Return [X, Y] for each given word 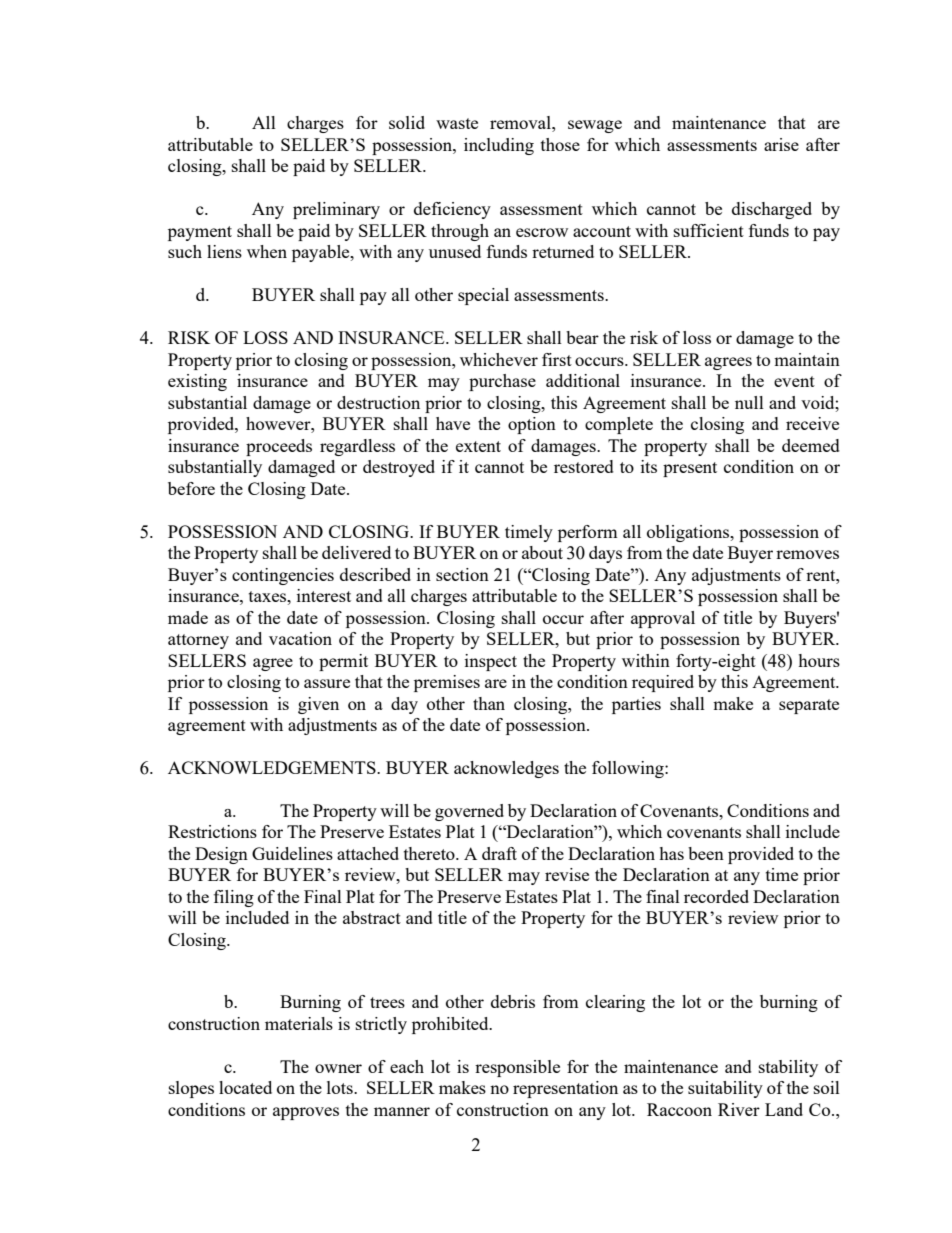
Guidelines [292, 853]
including [499, 146]
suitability [725, 1089]
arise [781, 144]
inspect [491, 662]
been [706, 853]
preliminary [336, 210]
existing [197, 382]
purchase [502, 382]
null [749, 402]
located [245, 1087]
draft [499, 853]
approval [663, 619]
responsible [517, 1068]
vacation [300, 638]
